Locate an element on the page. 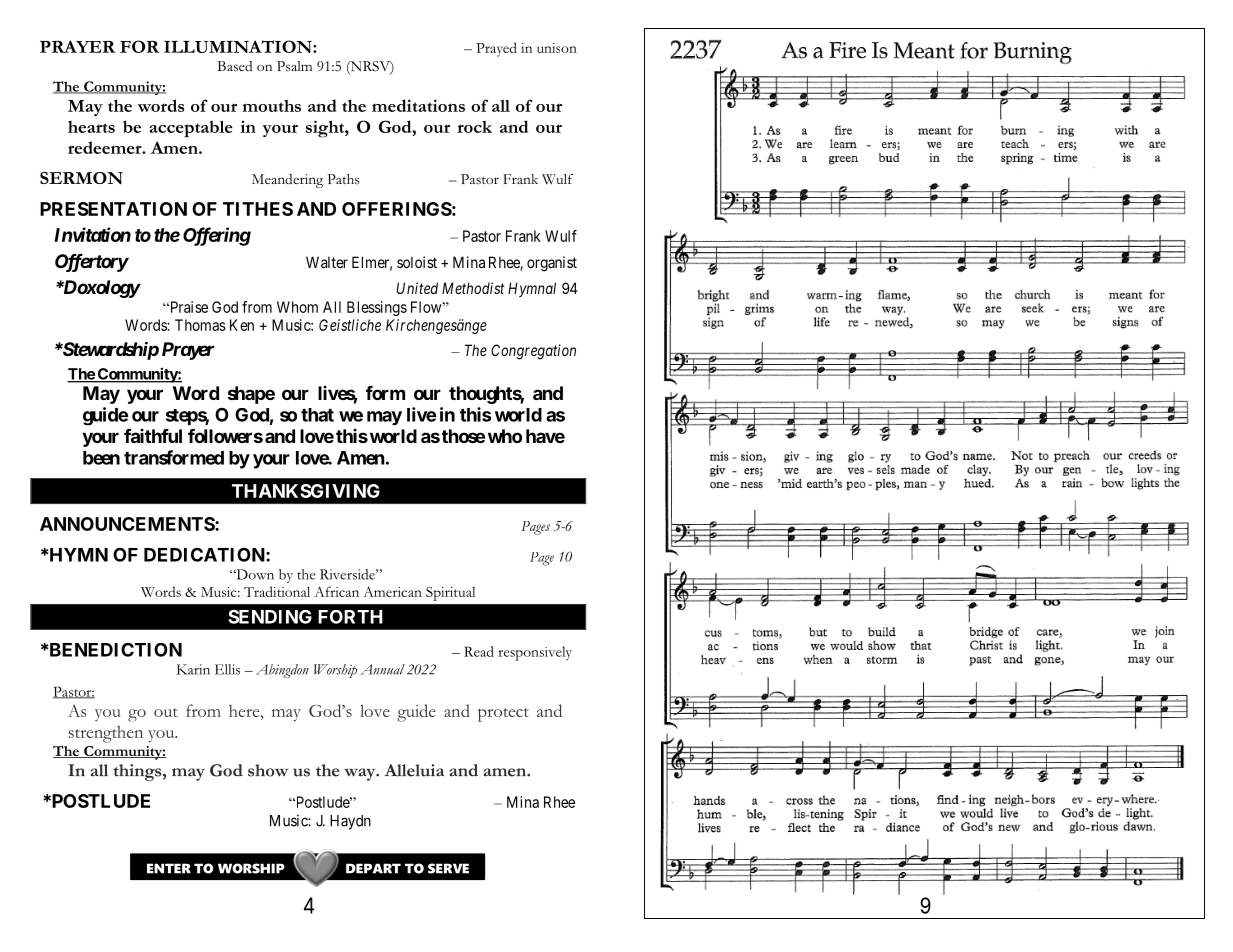 The image size is (1233, 952). Haydn is located at coordinates (350, 822).
